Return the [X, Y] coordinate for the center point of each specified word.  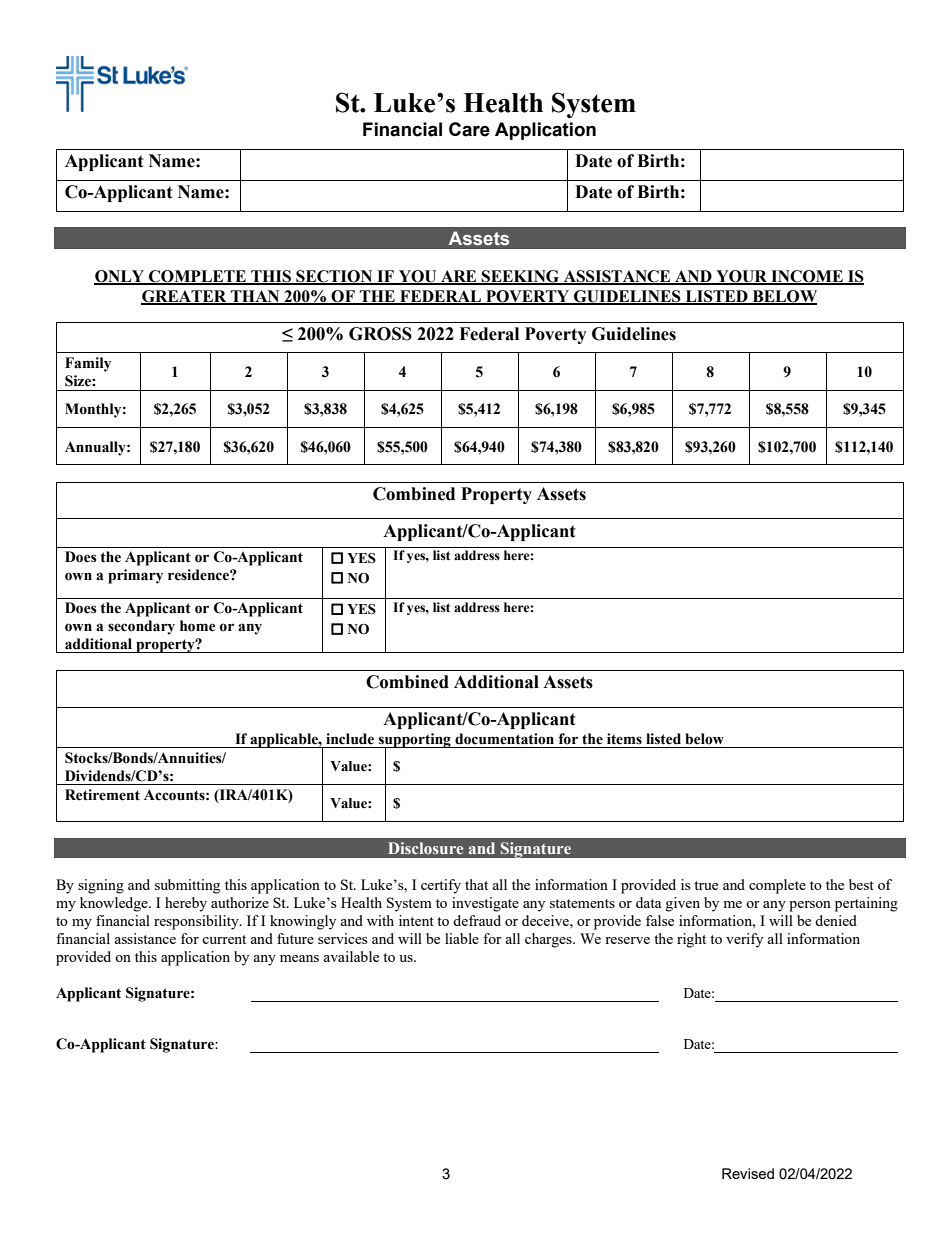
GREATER [185, 297]
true [706, 885]
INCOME [807, 277]
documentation [504, 739]
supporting [415, 741]
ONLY [120, 277]
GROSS [380, 334]
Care [469, 129]
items [624, 739]
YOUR [741, 277]
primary [135, 576]
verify [744, 940]
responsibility [197, 922]
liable [462, 938]
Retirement [102, 795]
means [299, 958]
